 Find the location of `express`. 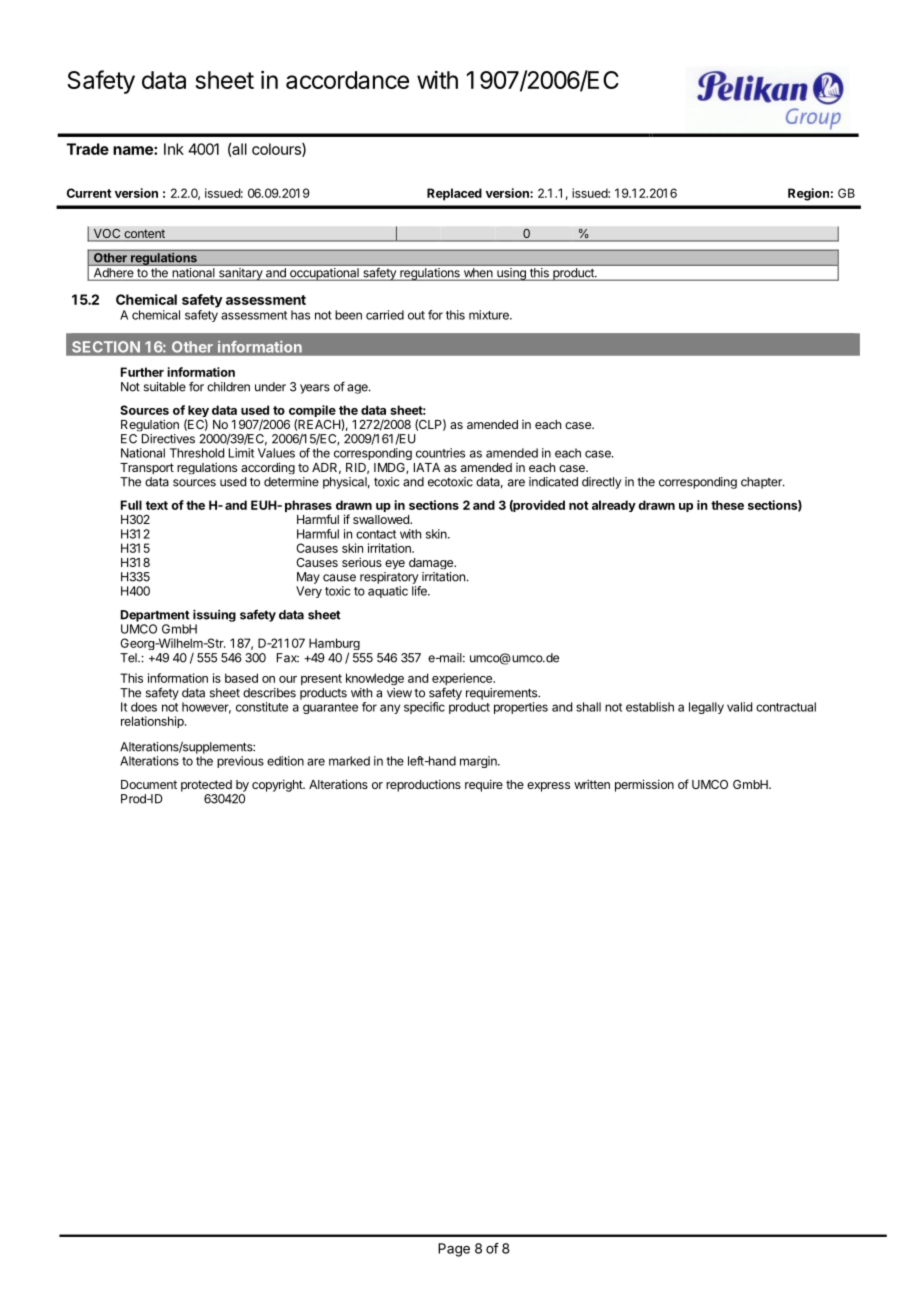

express is located at coordinates (548, 787).
